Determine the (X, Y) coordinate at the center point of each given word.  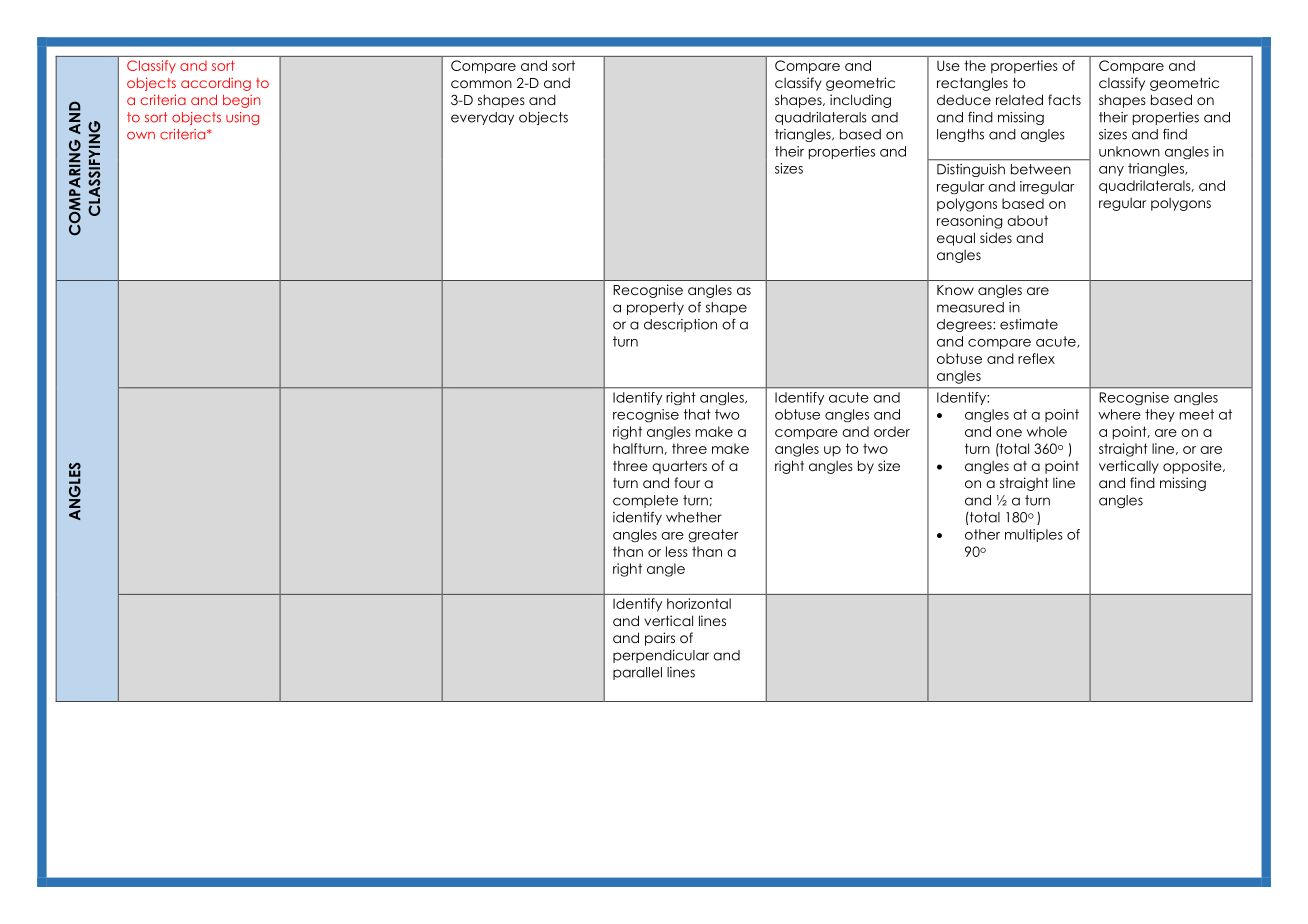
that (697, 414)
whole (1046, 431)
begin (242, 101)
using (242, 118)
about (1027, 220)
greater (713, 535)
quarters (679, 467)
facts (1064, 99)
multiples (1034, 535)
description (680, 325)
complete (645, 501)
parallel (637, 673)
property (655, 308)
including (860, 101)
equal (956, 239)
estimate (1029, 324)
